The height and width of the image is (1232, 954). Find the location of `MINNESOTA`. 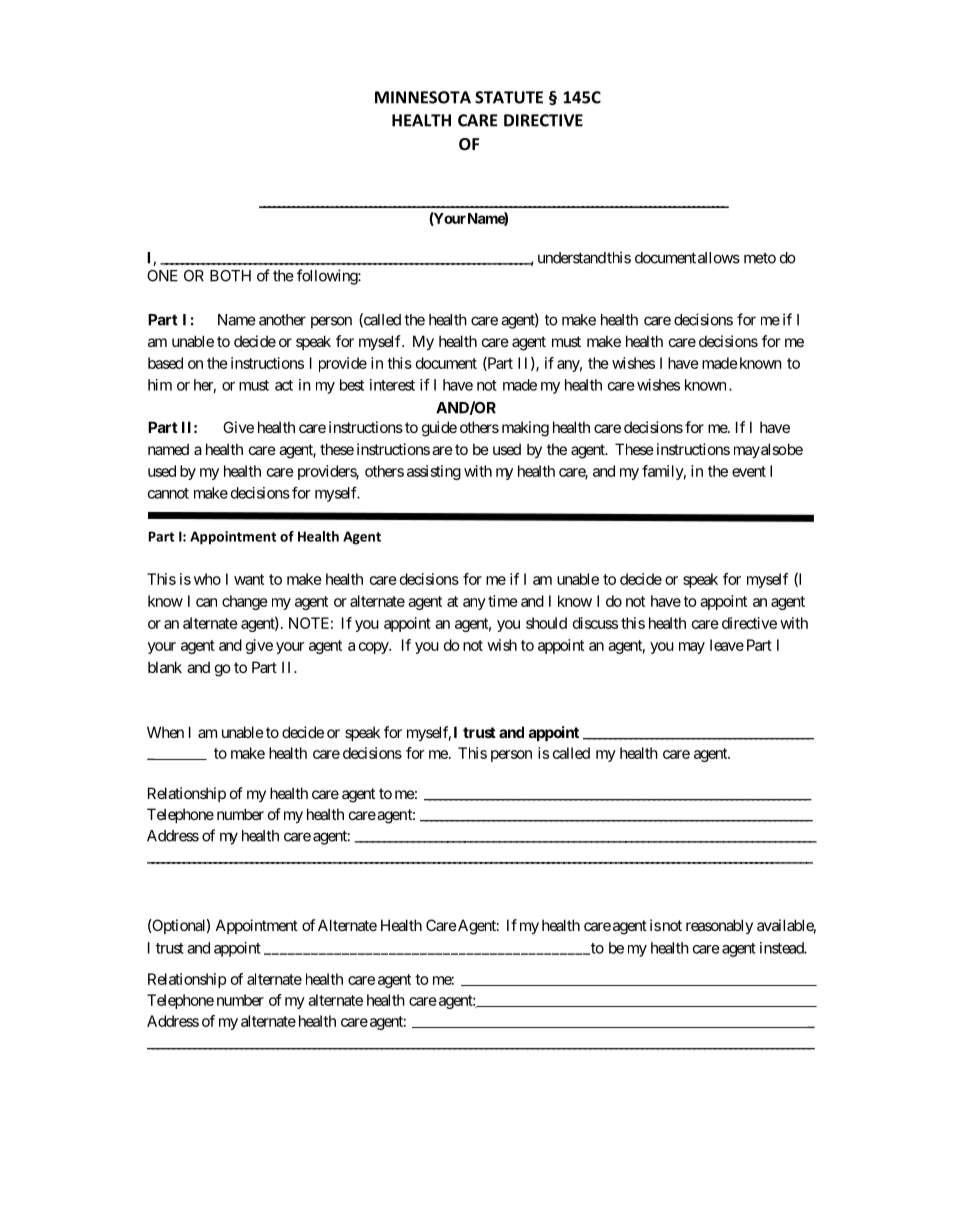

MINNESOTA is located at coordinates (423, 97).
